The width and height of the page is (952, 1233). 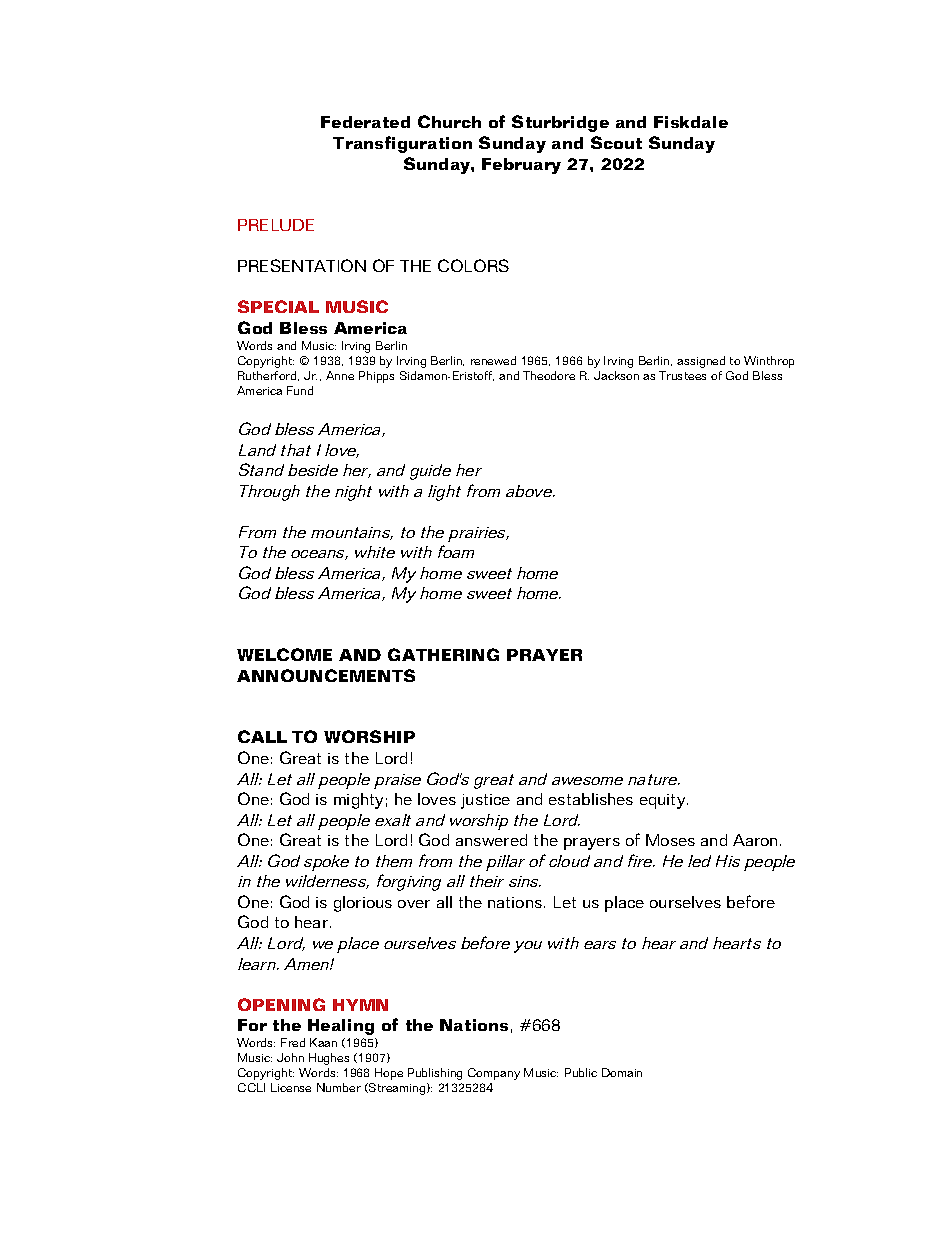 I want to click on ANNOUNCEMENTS, so click(x=326, y=675).
